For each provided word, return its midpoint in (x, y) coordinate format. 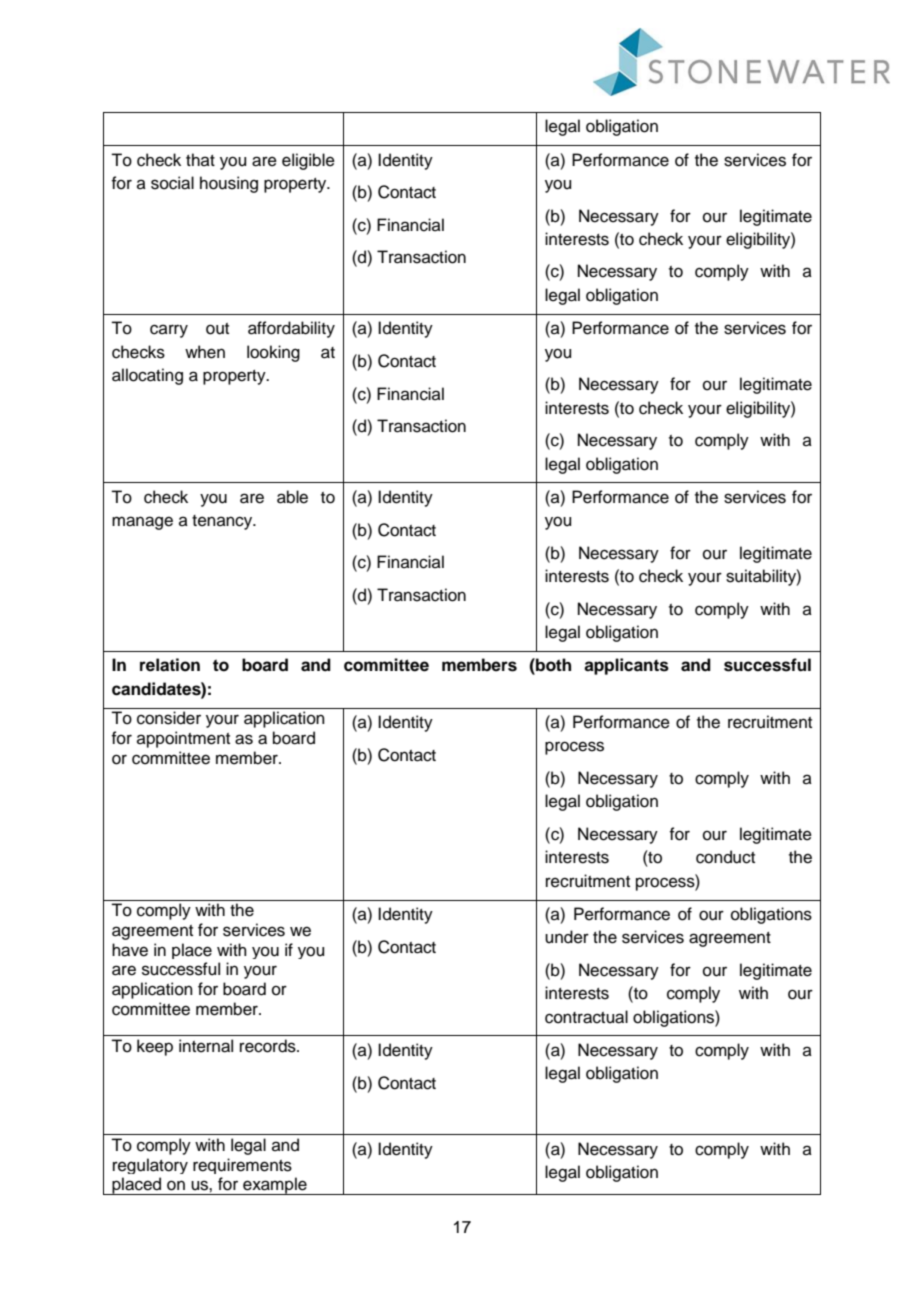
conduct (725, 857)
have (130, 950)
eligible (308, 161)
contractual (586, 1017)
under (567, 937)
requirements (242, 1166)
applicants (626, 666)
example (275, 1186)
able (292, 497)
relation (170, 665)
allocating (147, 376)
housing (229, 184)
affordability (291, 329)
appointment (183, 739)
